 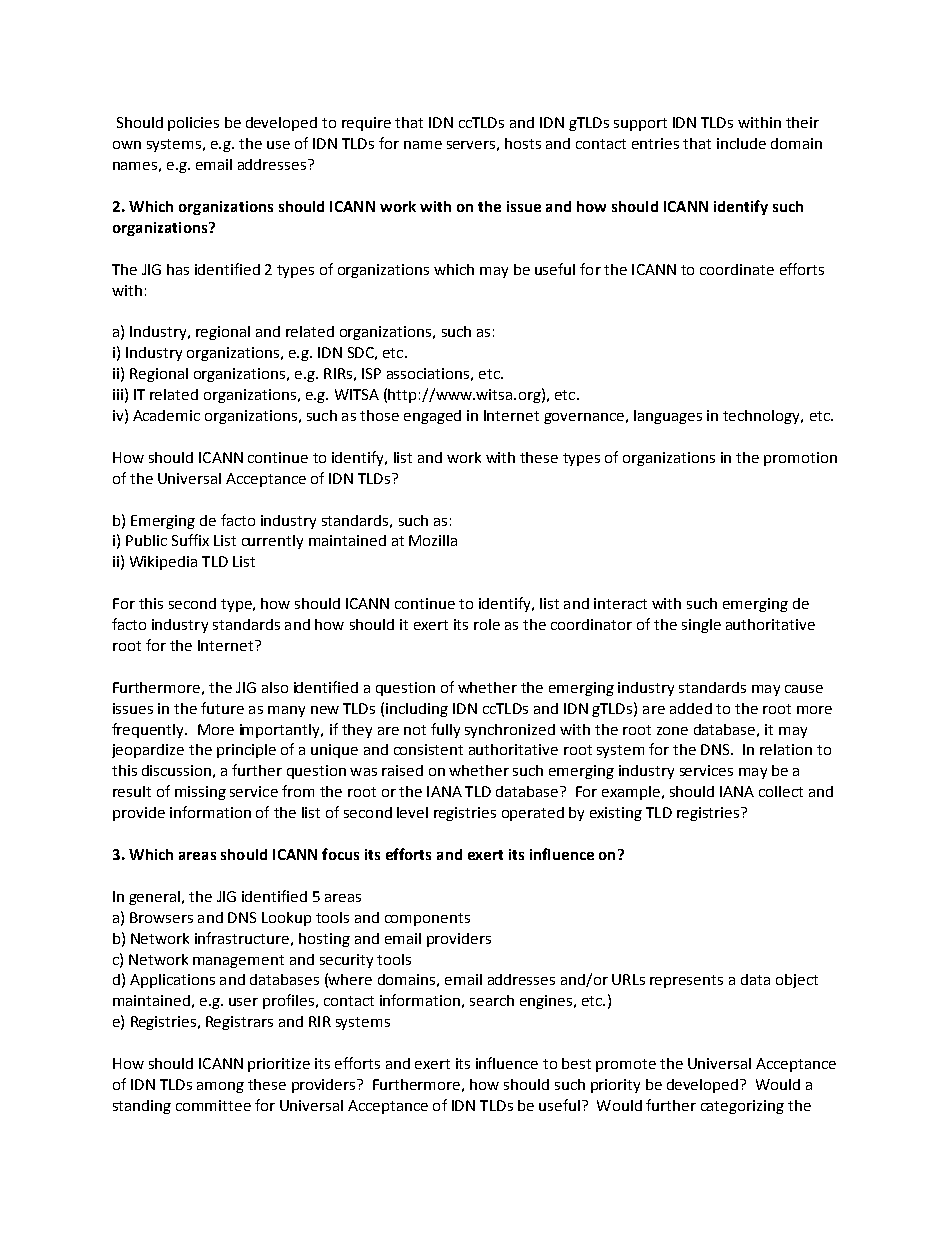 What do you see at coordinates (492, 1000) in the page?
I see `search` at bounding box center [492, 1000].
